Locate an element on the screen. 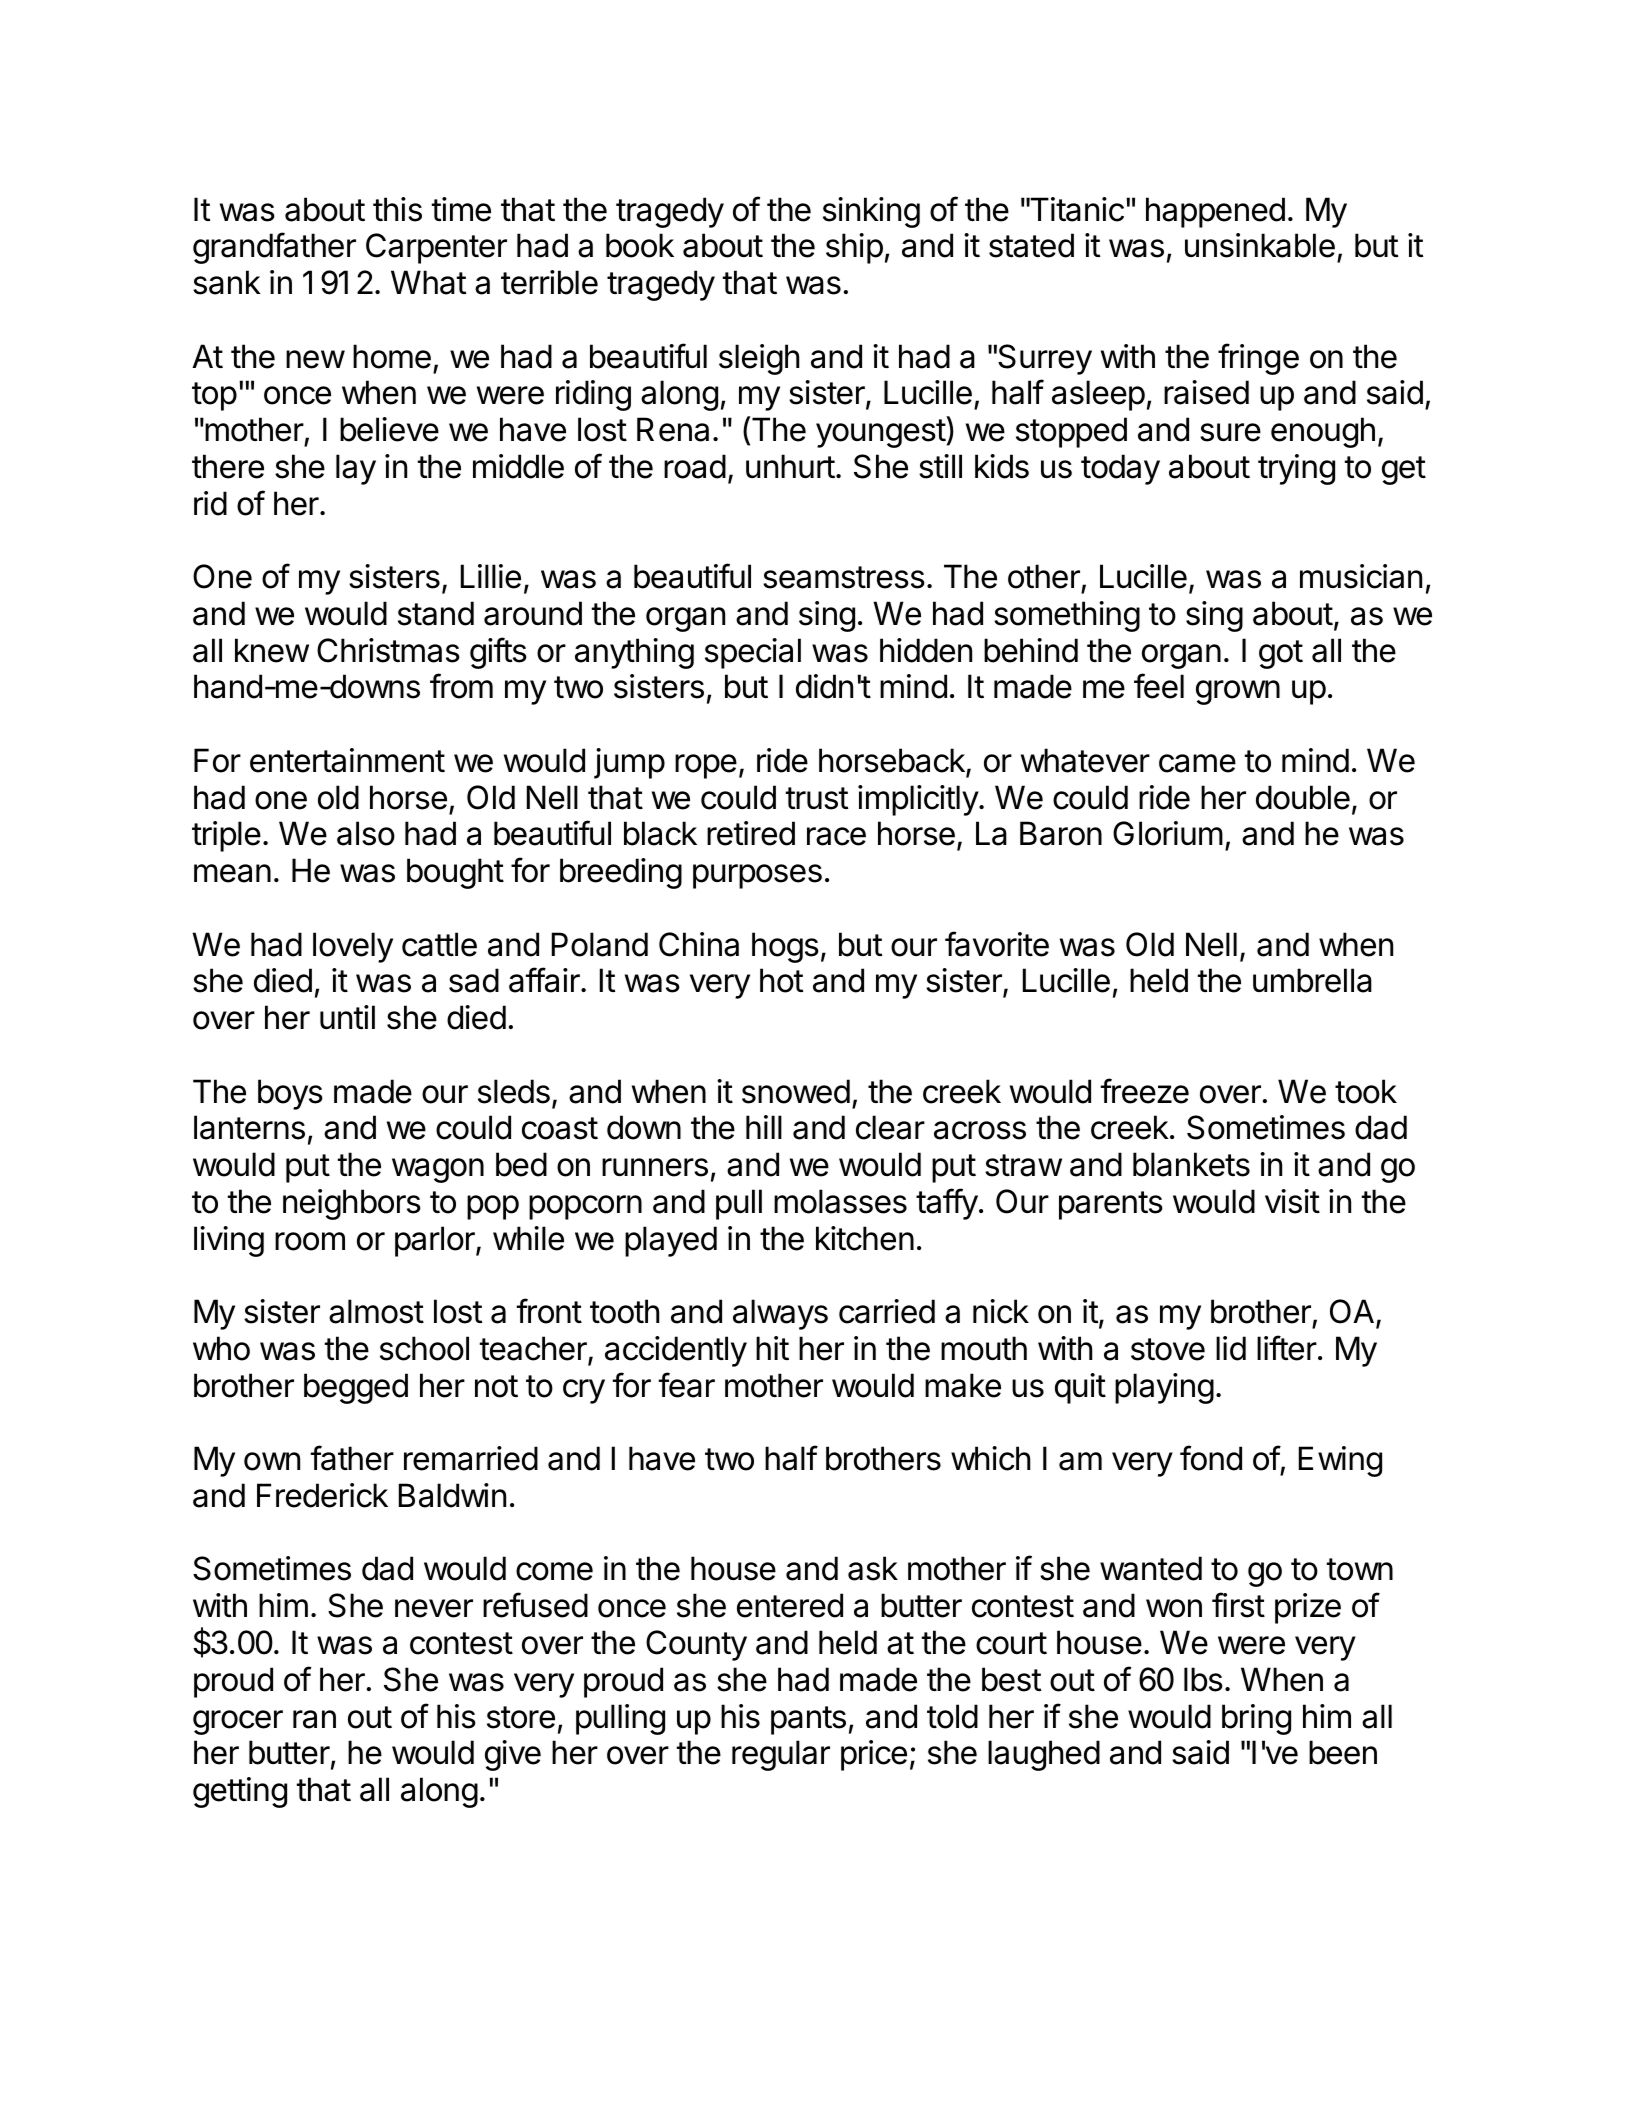  neighbors is located at coordinates (352, 1204).
